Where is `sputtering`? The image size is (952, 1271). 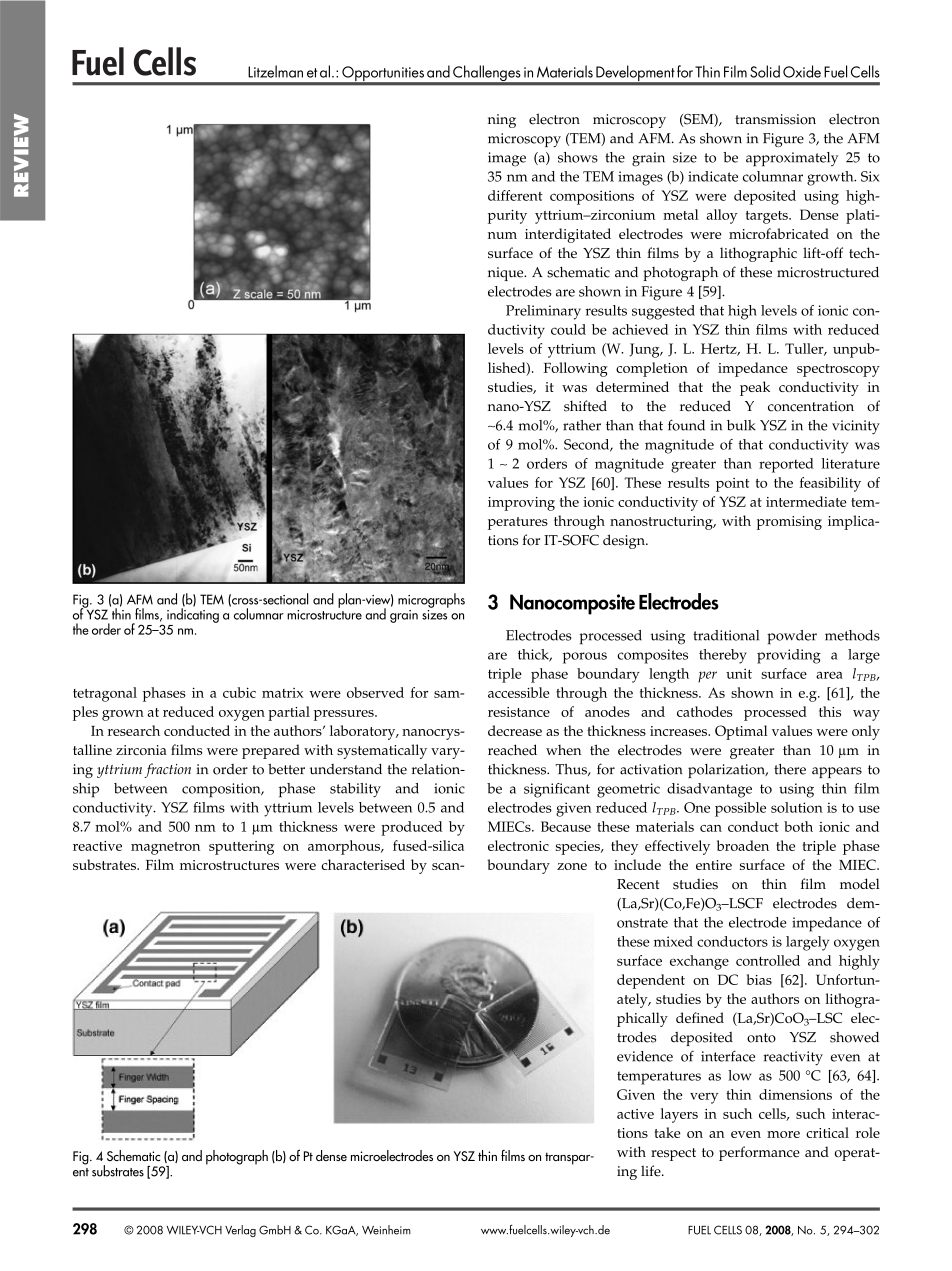 sputtering is located at coordinates (241, 848).
